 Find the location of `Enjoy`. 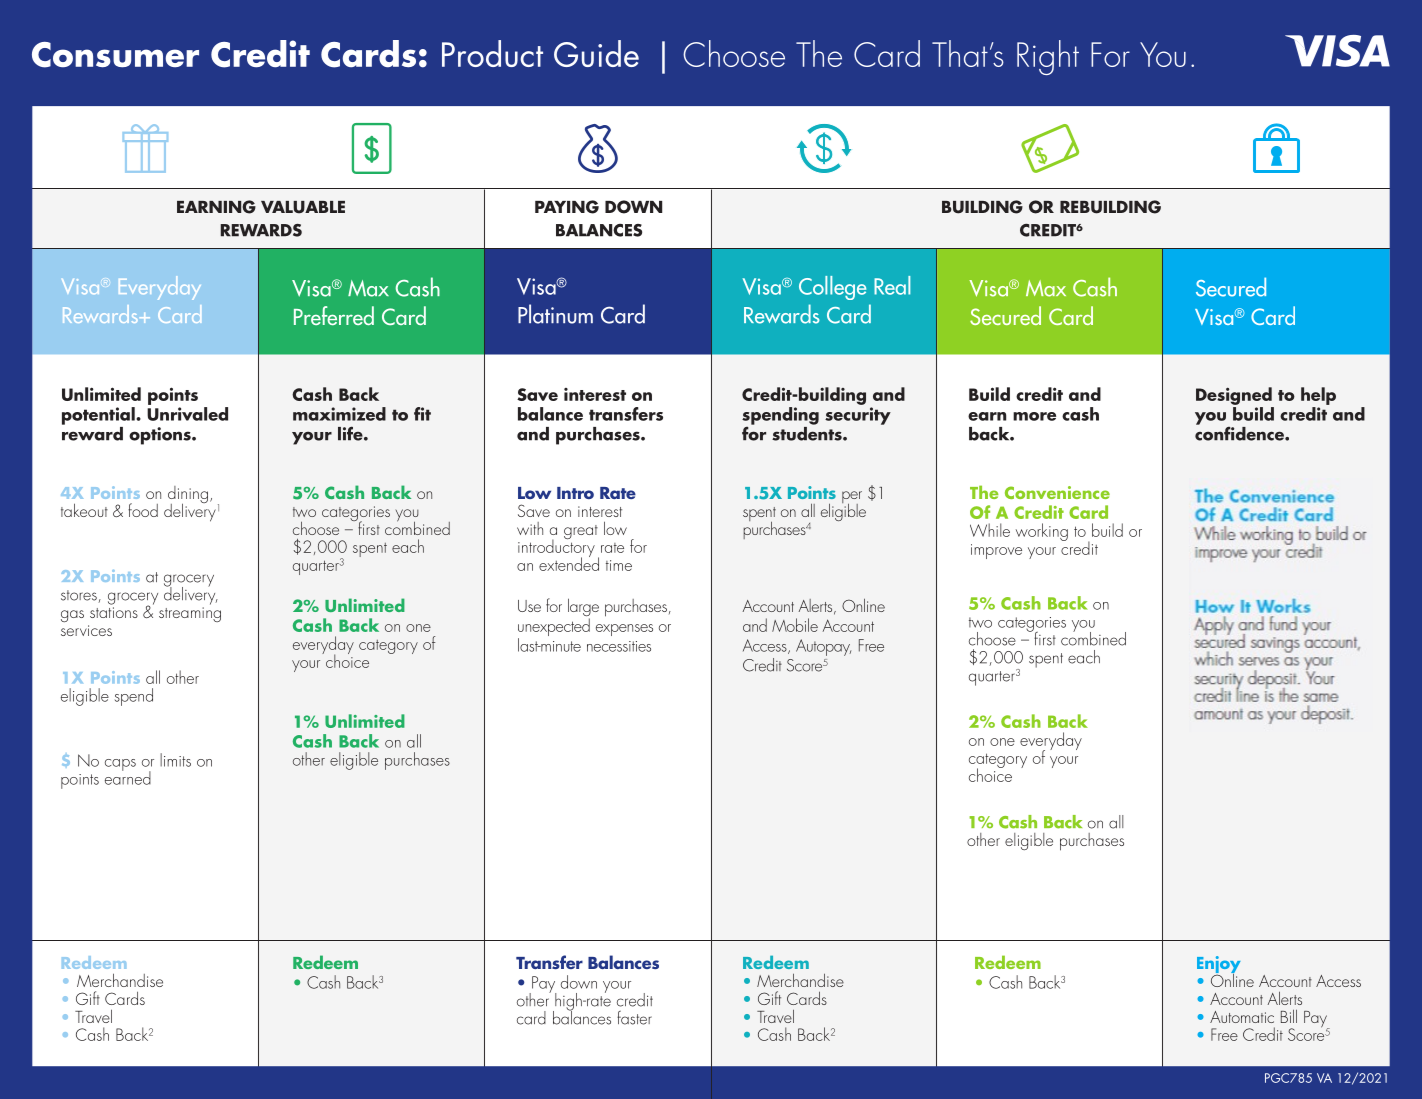

Enjoy is located at coordinates (1219, 966).
